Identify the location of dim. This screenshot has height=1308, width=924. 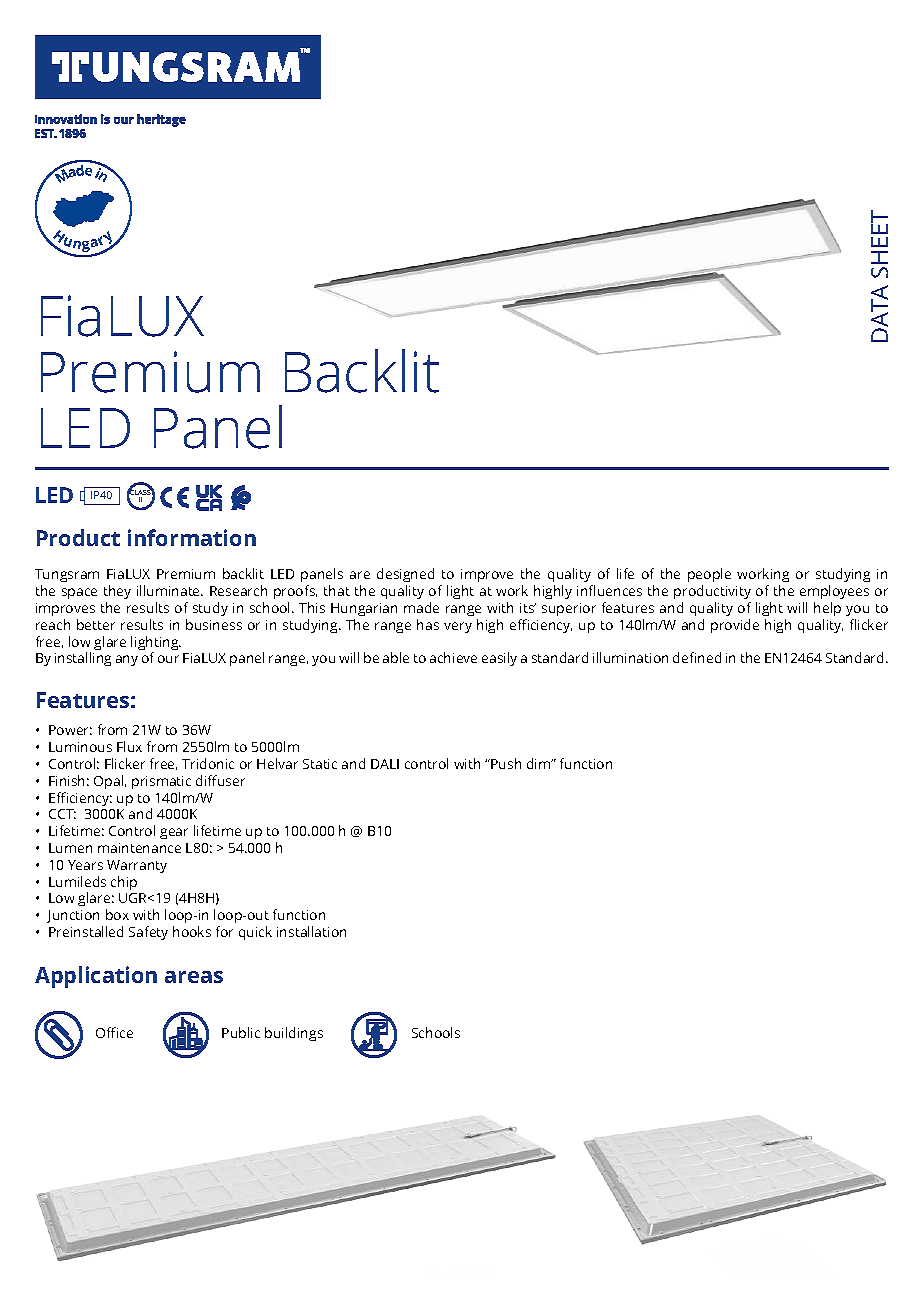
(540, 763).
